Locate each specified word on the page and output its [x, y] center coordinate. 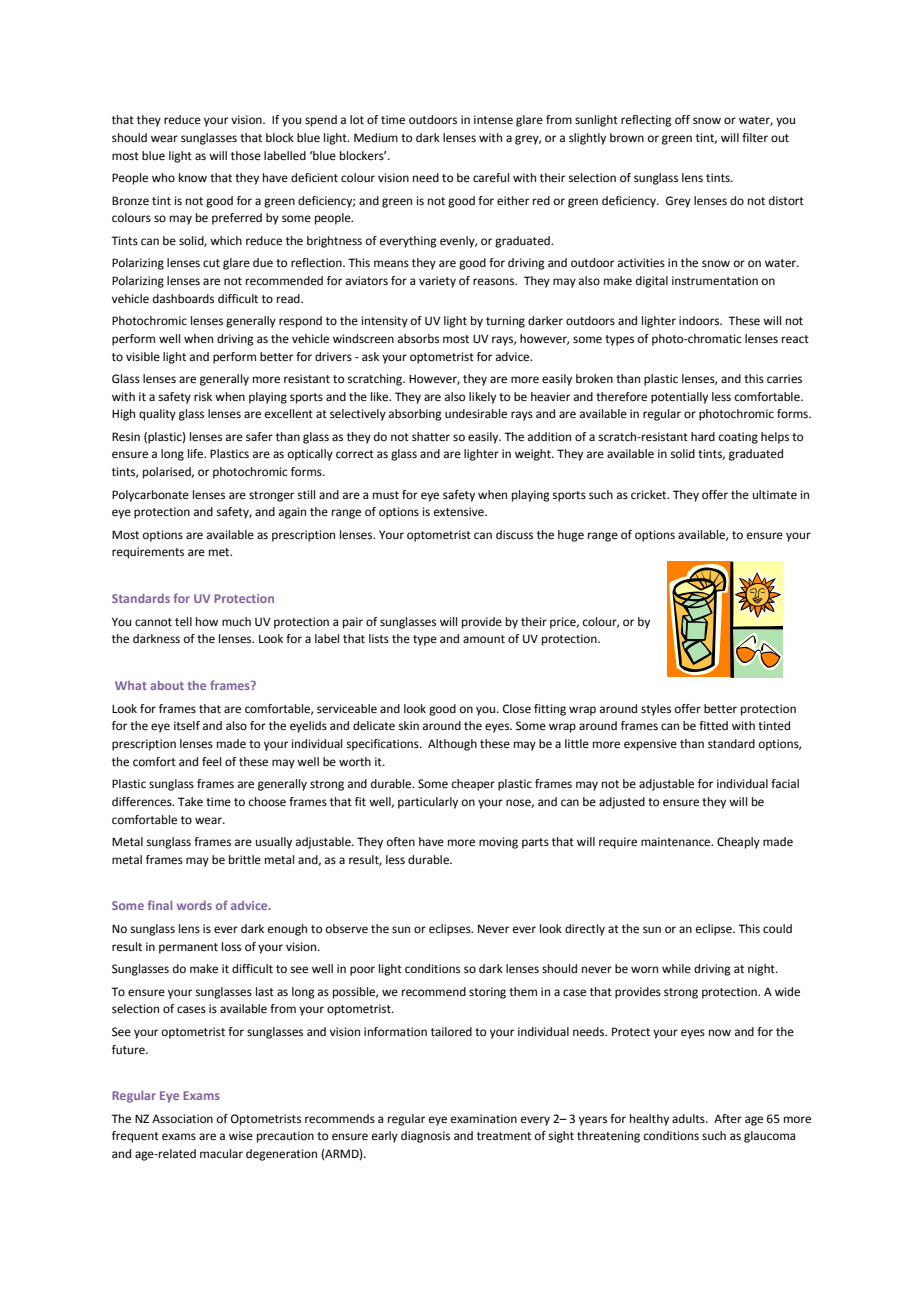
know [193, 177]
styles [656, 710]
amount [484, 639]
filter [755, 138]
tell [183, 622]
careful [491, 177]
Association [182, 1118]
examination [484, 1118]
